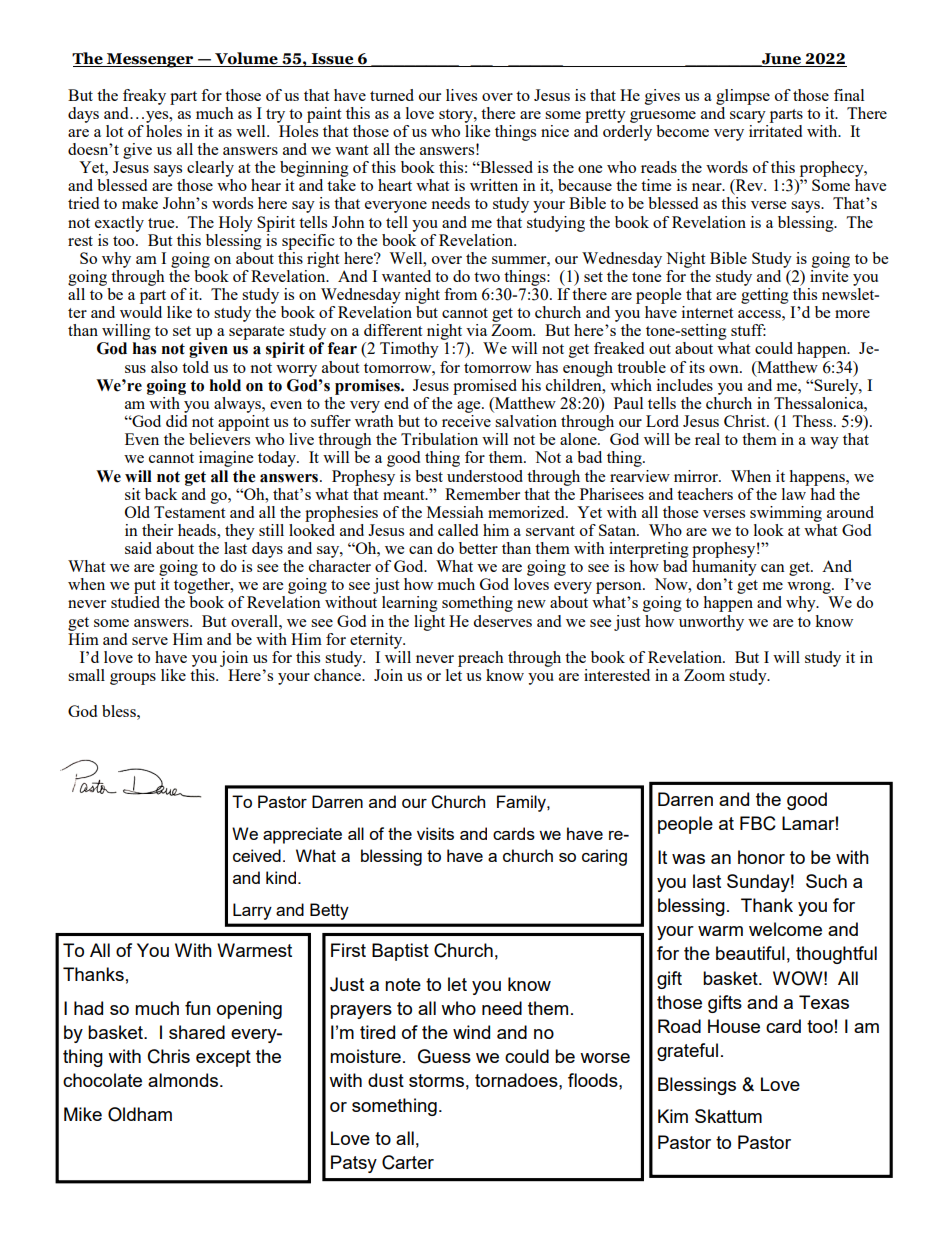 This page has height=1233, width=952. What do you see at coordinates (144, 97) in the page?
I see `freaky` at bounding box center [144, 97].
